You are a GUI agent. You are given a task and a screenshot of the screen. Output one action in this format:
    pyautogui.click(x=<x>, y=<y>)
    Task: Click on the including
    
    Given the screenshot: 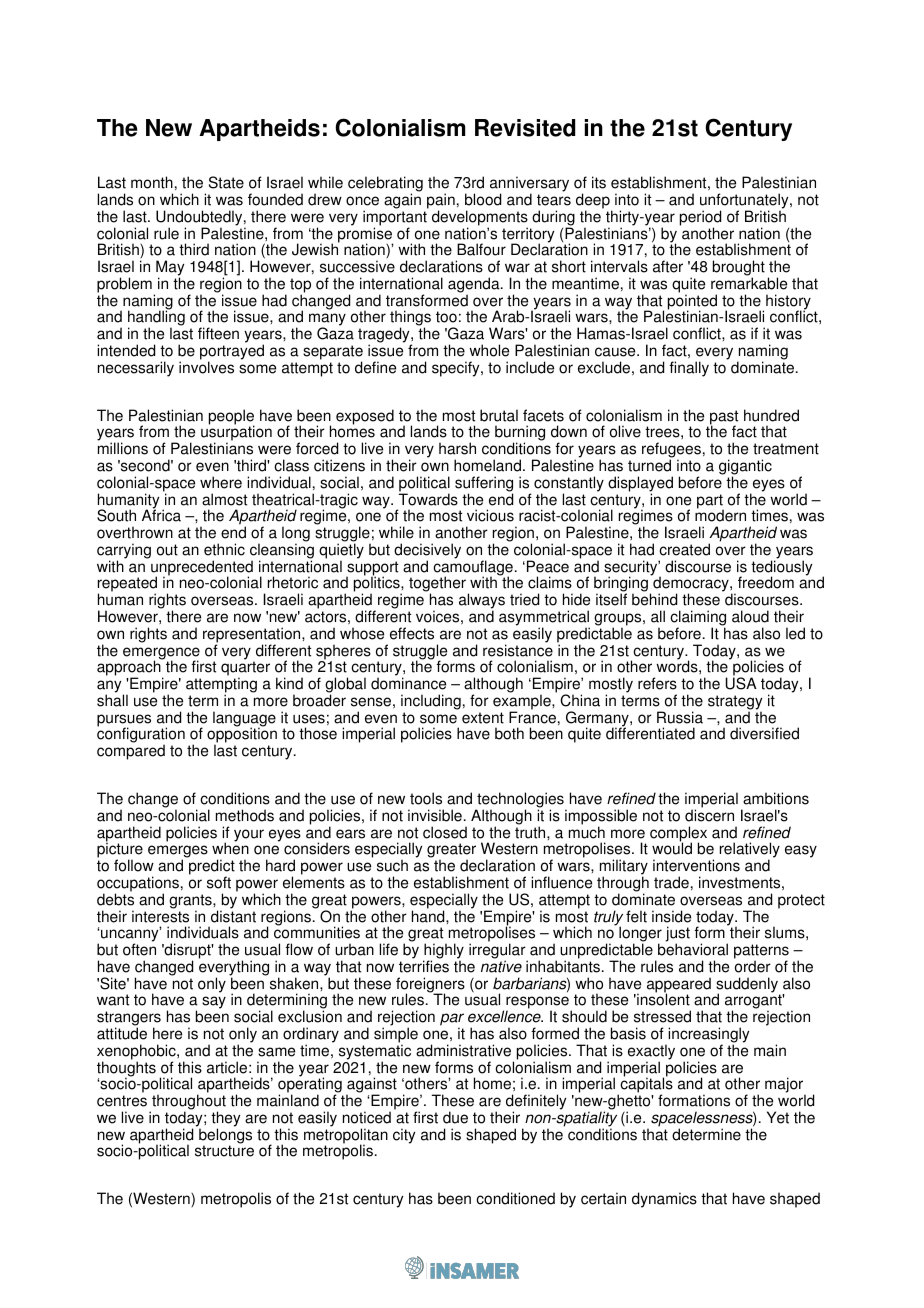 What is the action you would take?
    pyautogui.click(x=431, y=702)
